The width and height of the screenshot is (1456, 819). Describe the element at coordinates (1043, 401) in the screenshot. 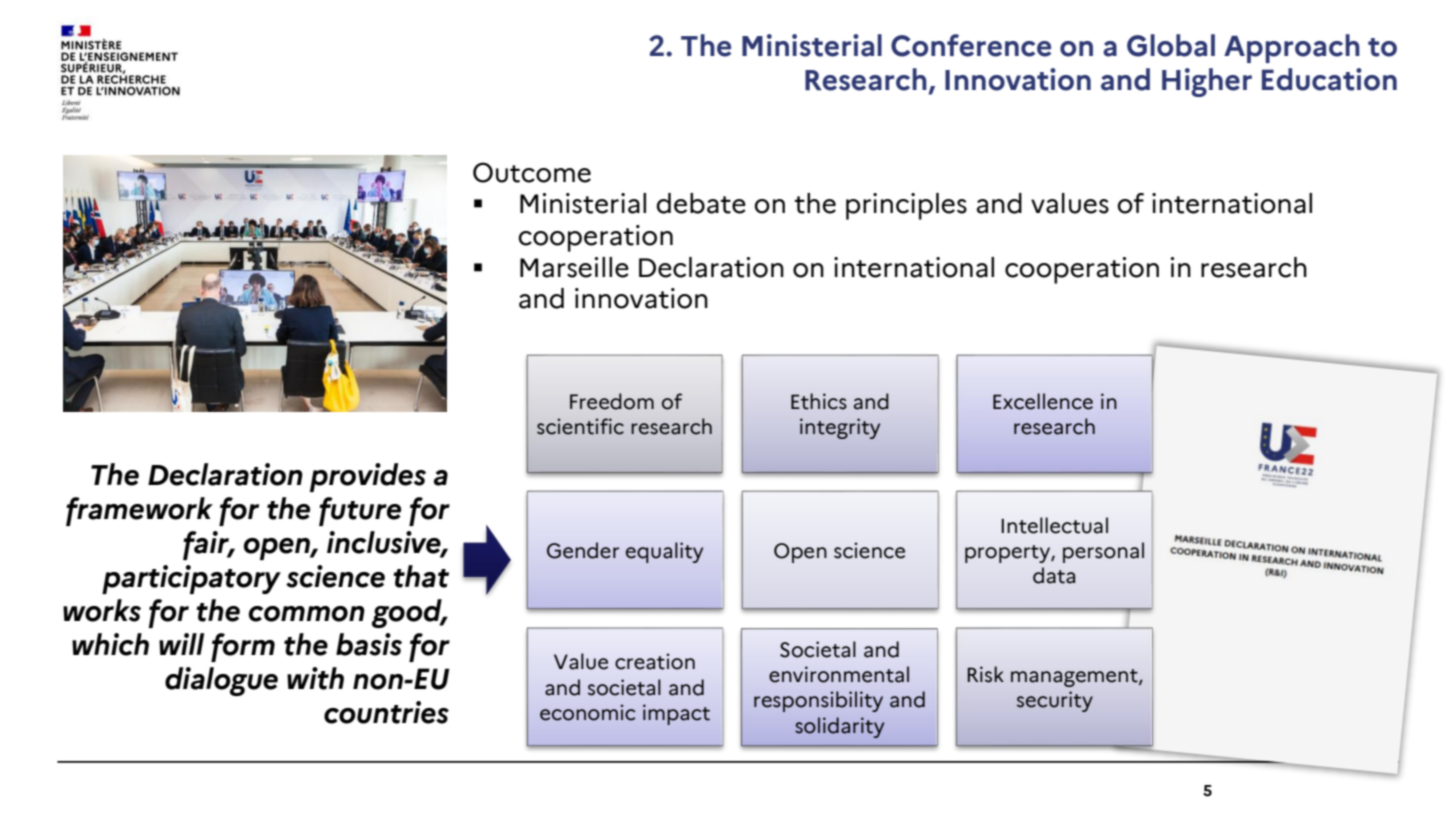

I see `Excellence` at that location.
